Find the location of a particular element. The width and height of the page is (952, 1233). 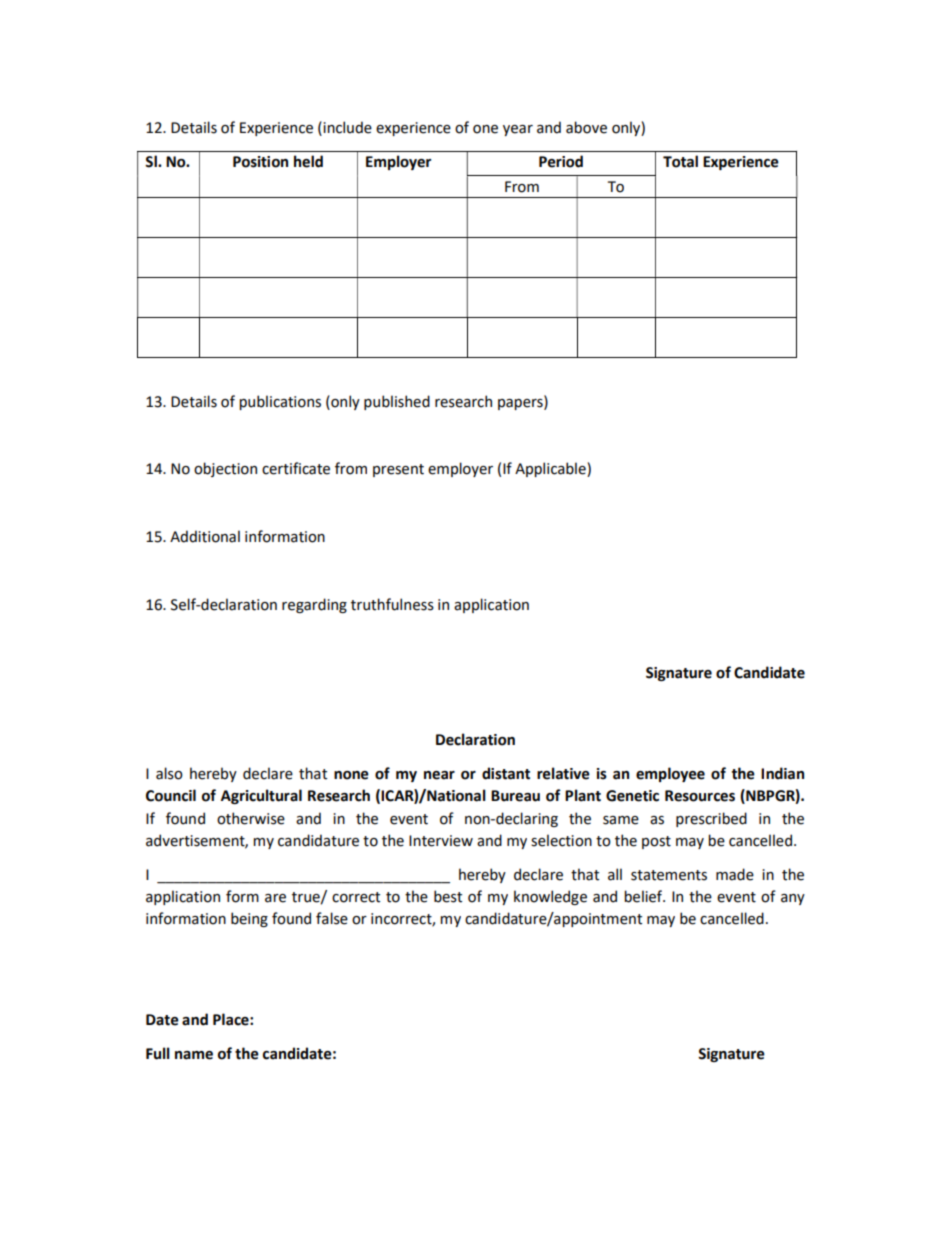

otherwise is located at coordinates (251, 818).
